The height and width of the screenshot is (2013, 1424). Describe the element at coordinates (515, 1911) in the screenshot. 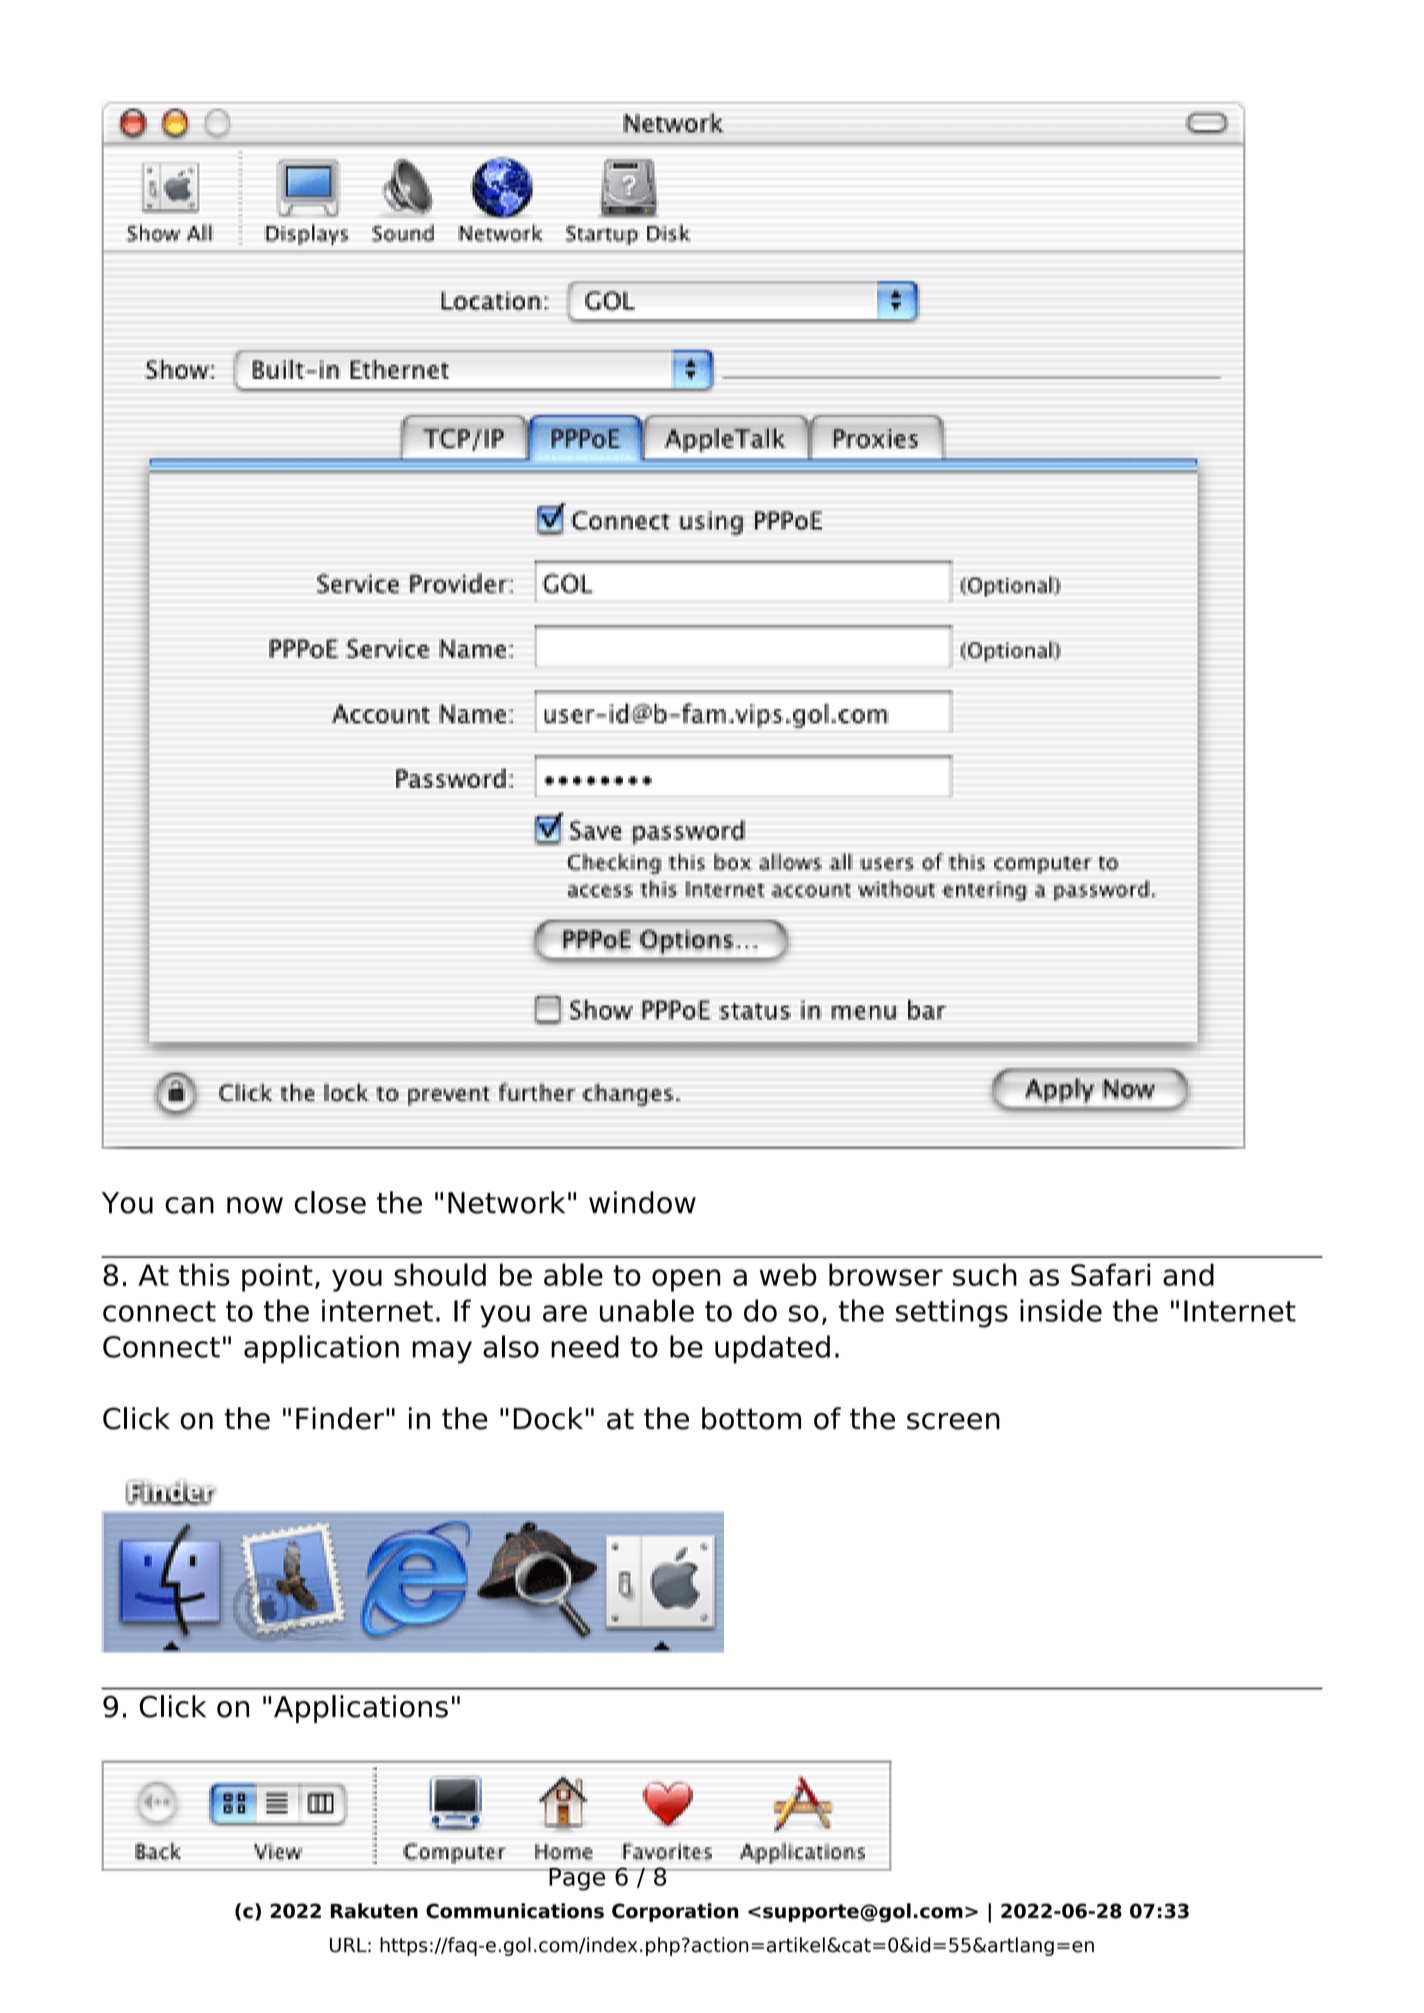

I see `Communications` at that location.
